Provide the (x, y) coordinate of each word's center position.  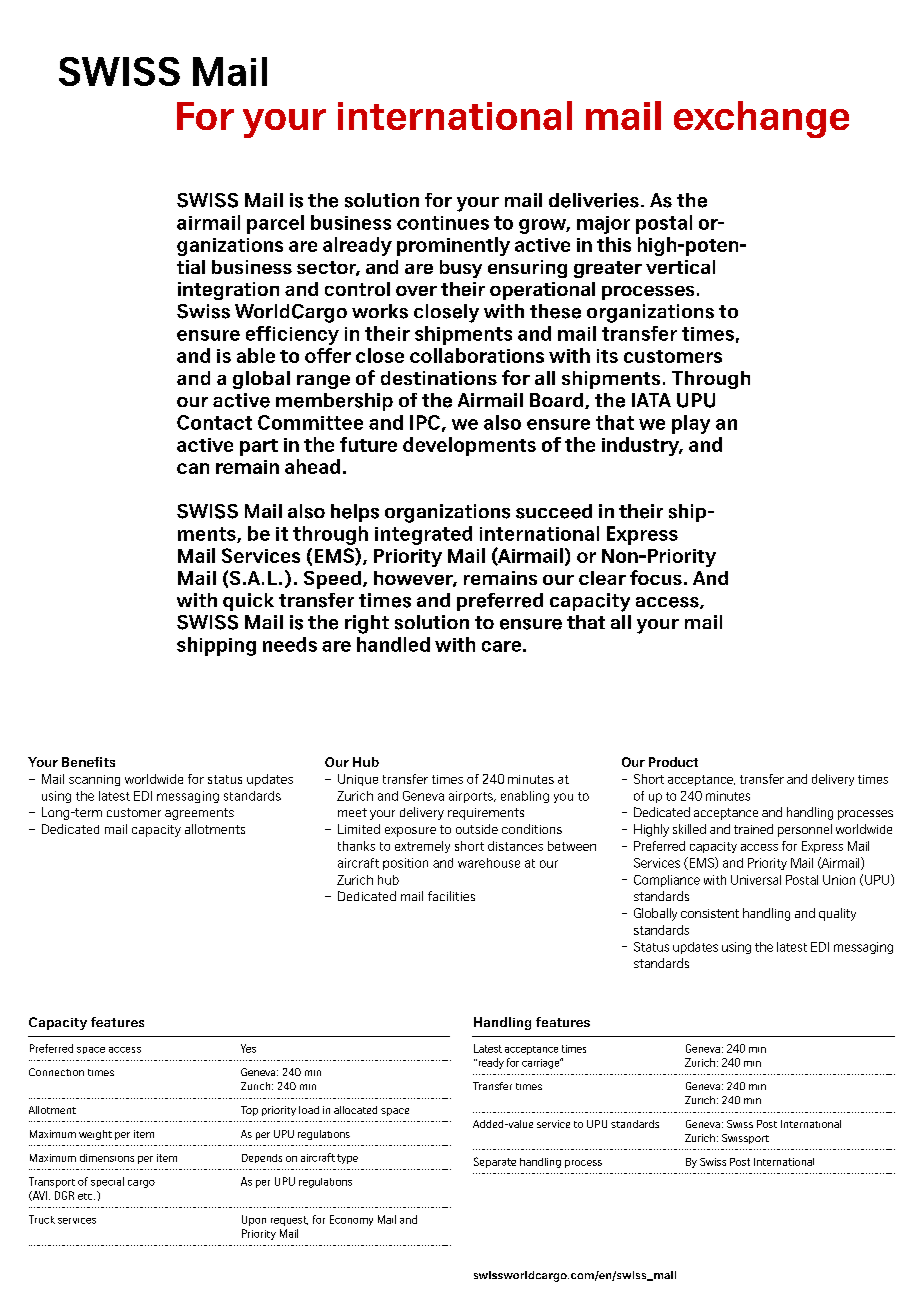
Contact (214, 422)
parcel (275, 224)
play (691, 424)
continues (443, 223)
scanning (94, 780)
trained (753, 829)
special (107, 1182)
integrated (423, 535)
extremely (422, 847)
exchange (761, 119)
